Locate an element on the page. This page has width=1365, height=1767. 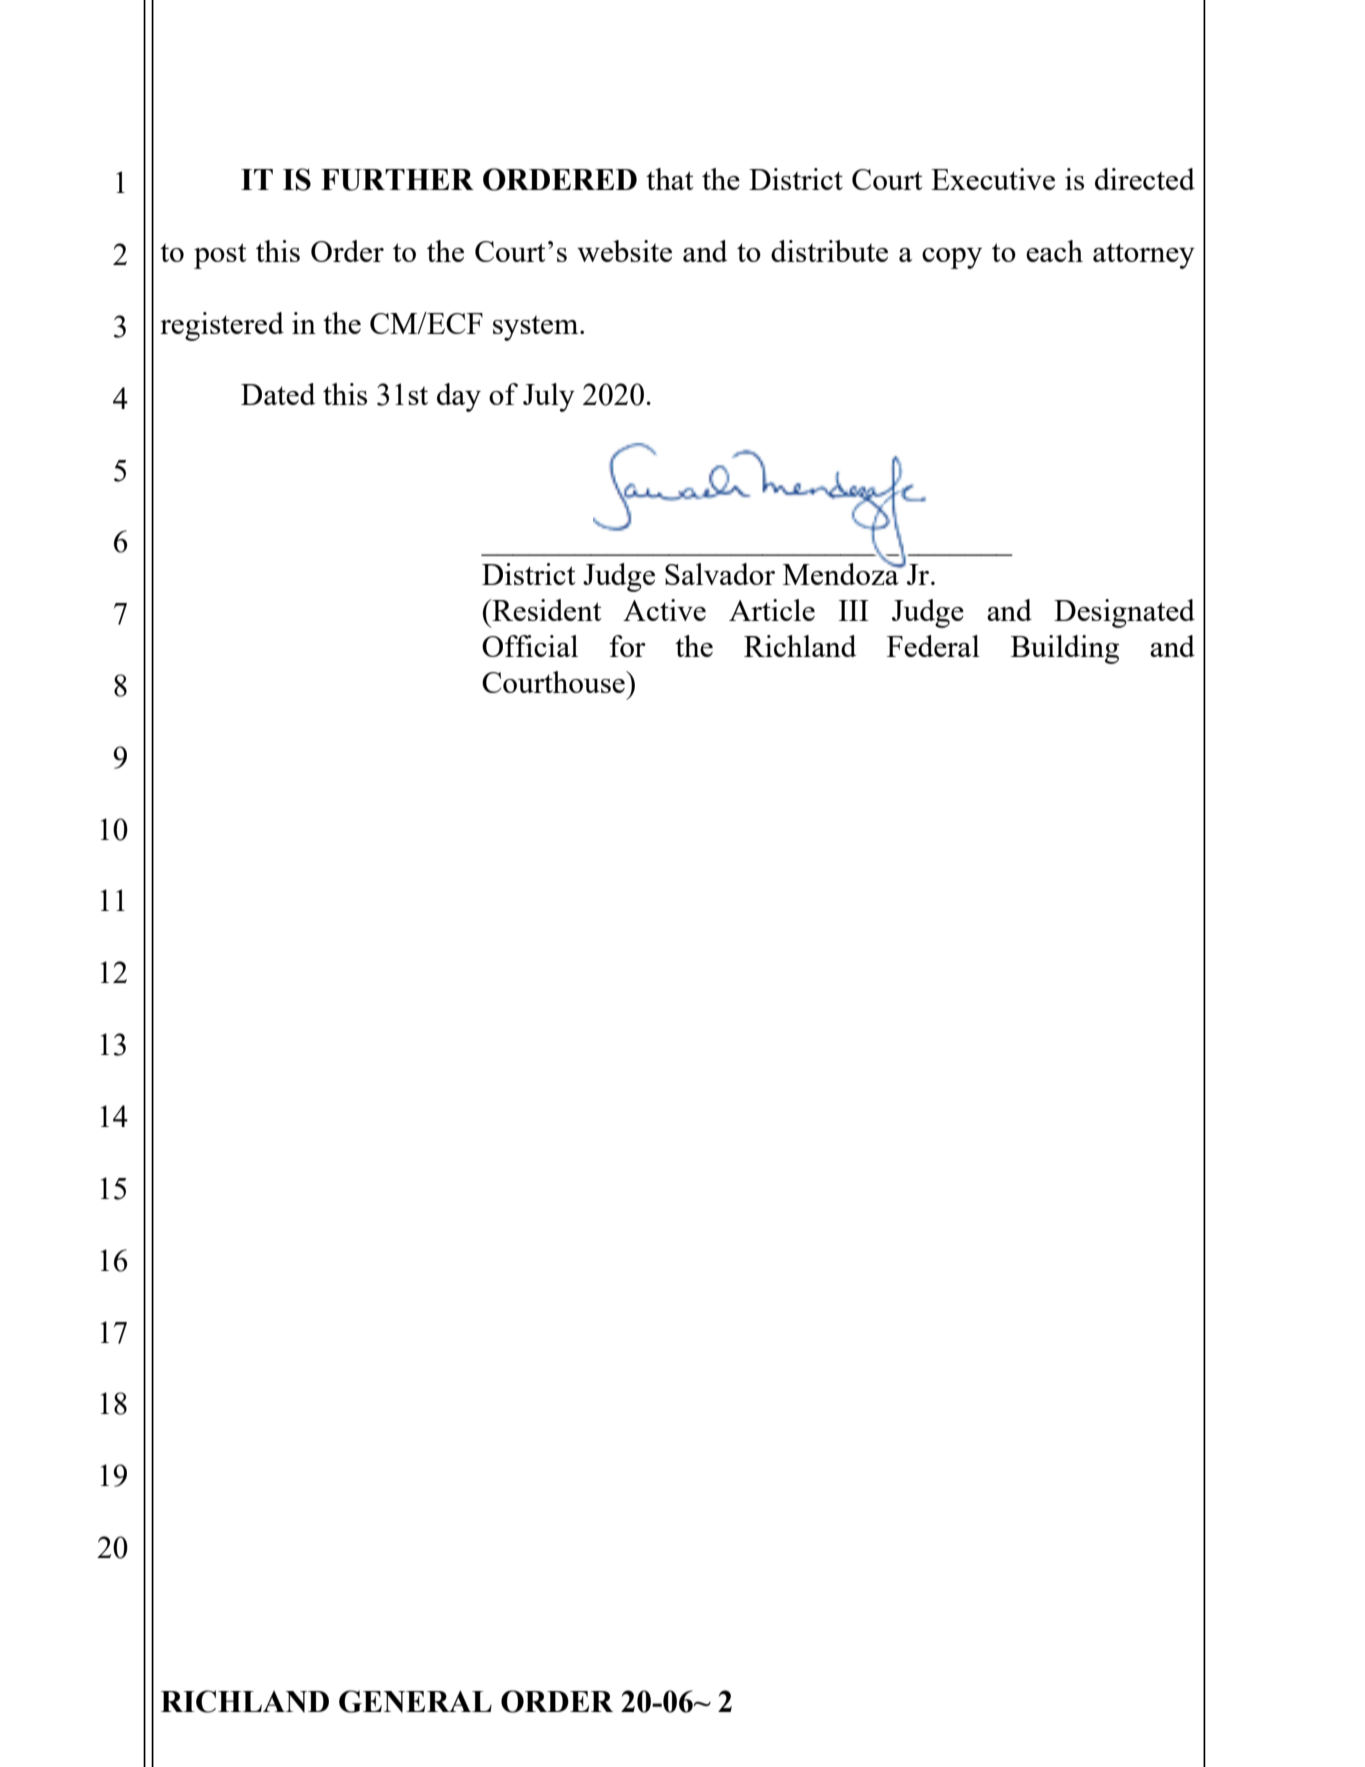
GENERAL is located at coordinates (415, 1701).
